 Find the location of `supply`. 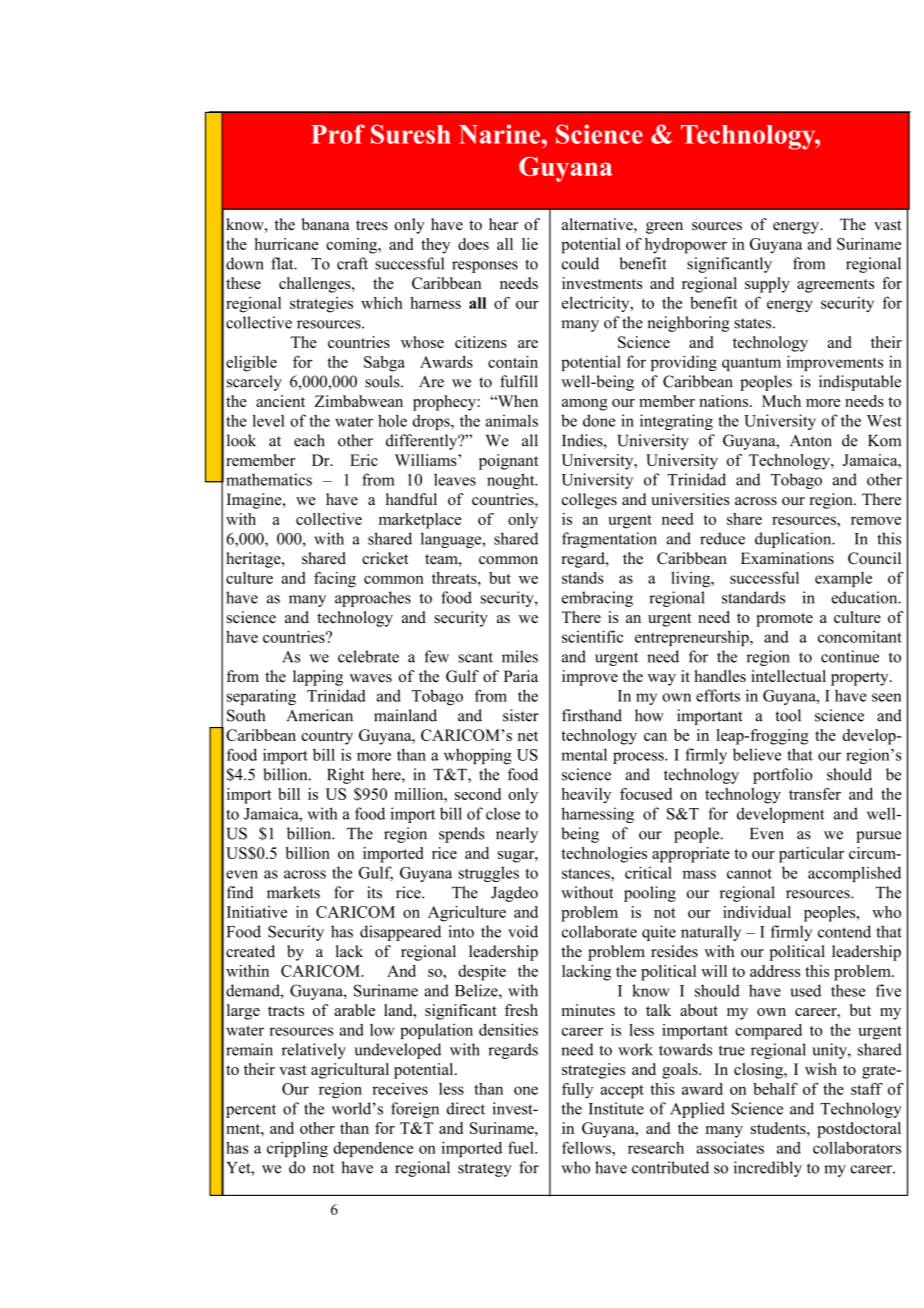

supply is located at coordinates (767, 285).
